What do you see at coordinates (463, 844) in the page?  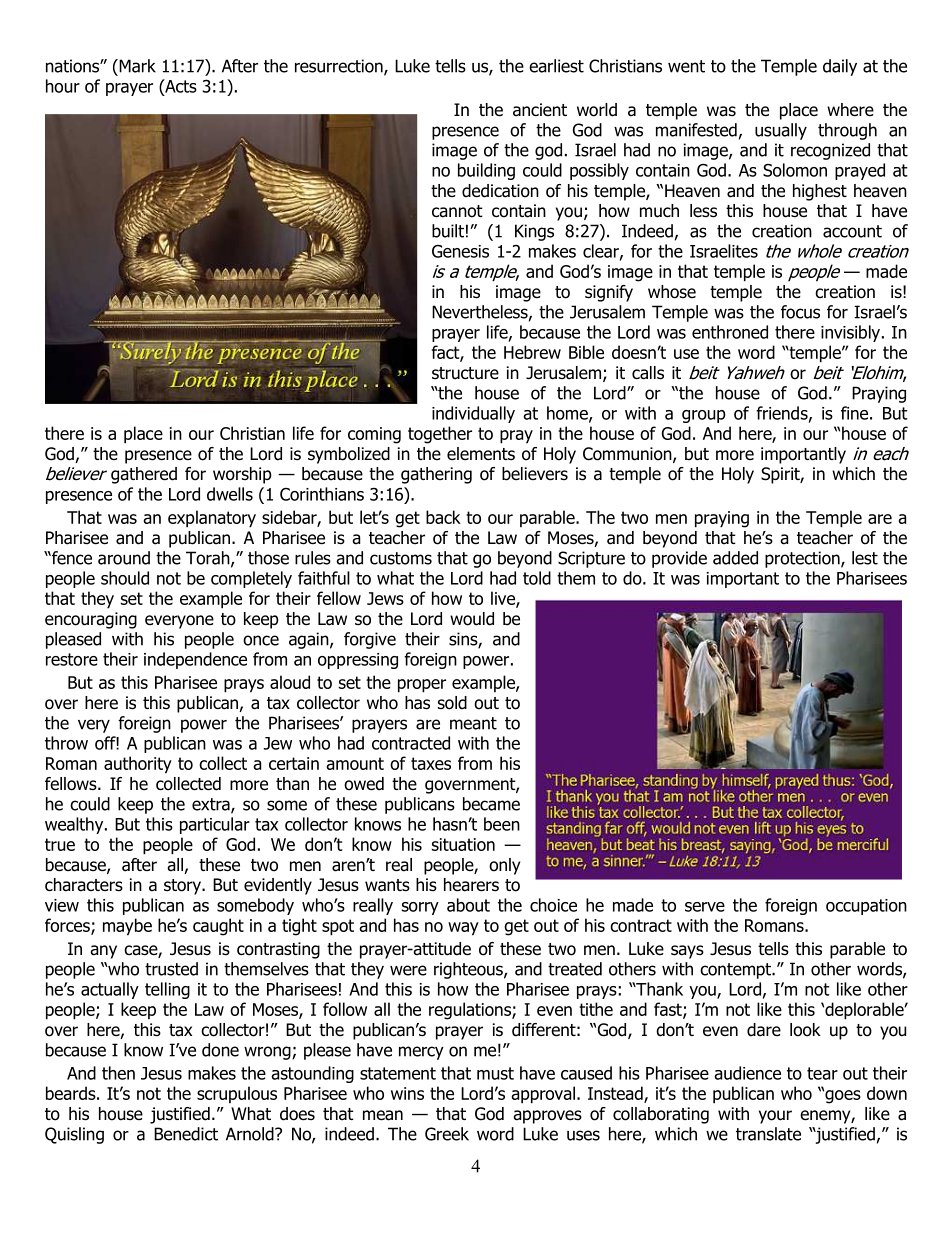 I see `situation` at bounding box center [463, 844].
